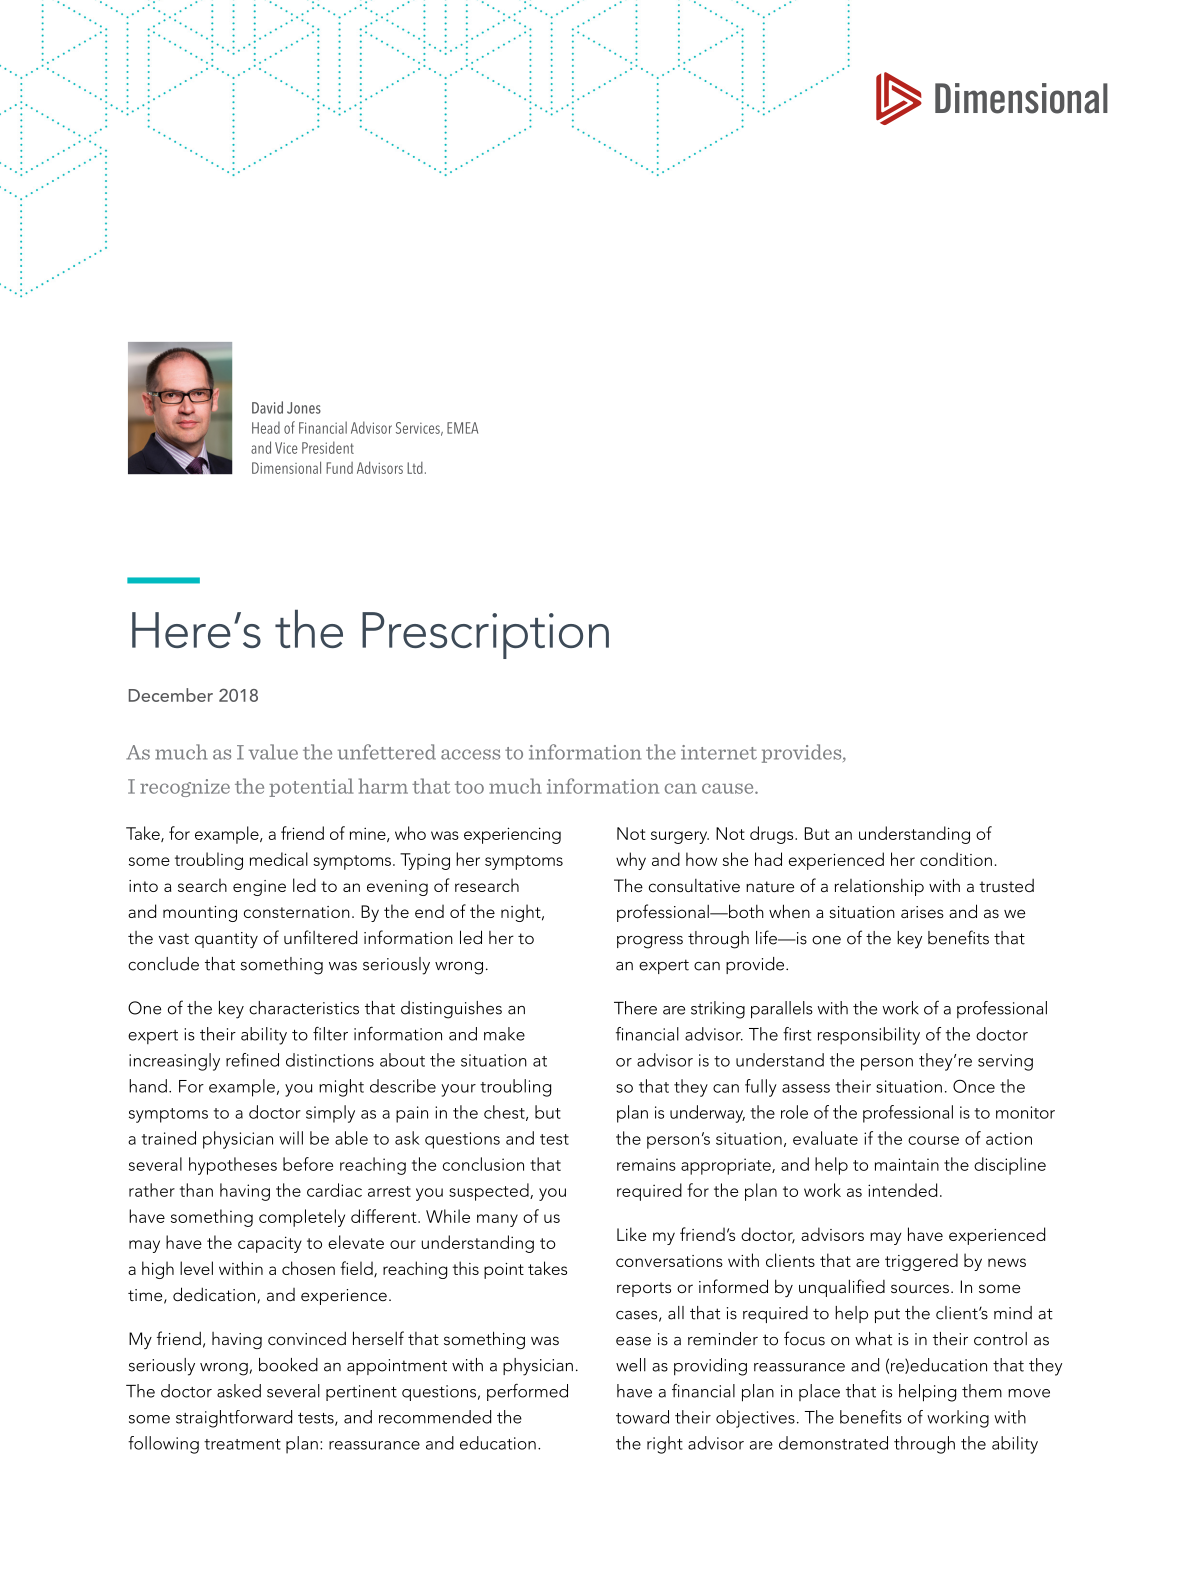 This document has height=1588, width=1194. What do you see at coordinates (226, 940) in the document?
I see `quantity` at bounding box center [226, 940].
